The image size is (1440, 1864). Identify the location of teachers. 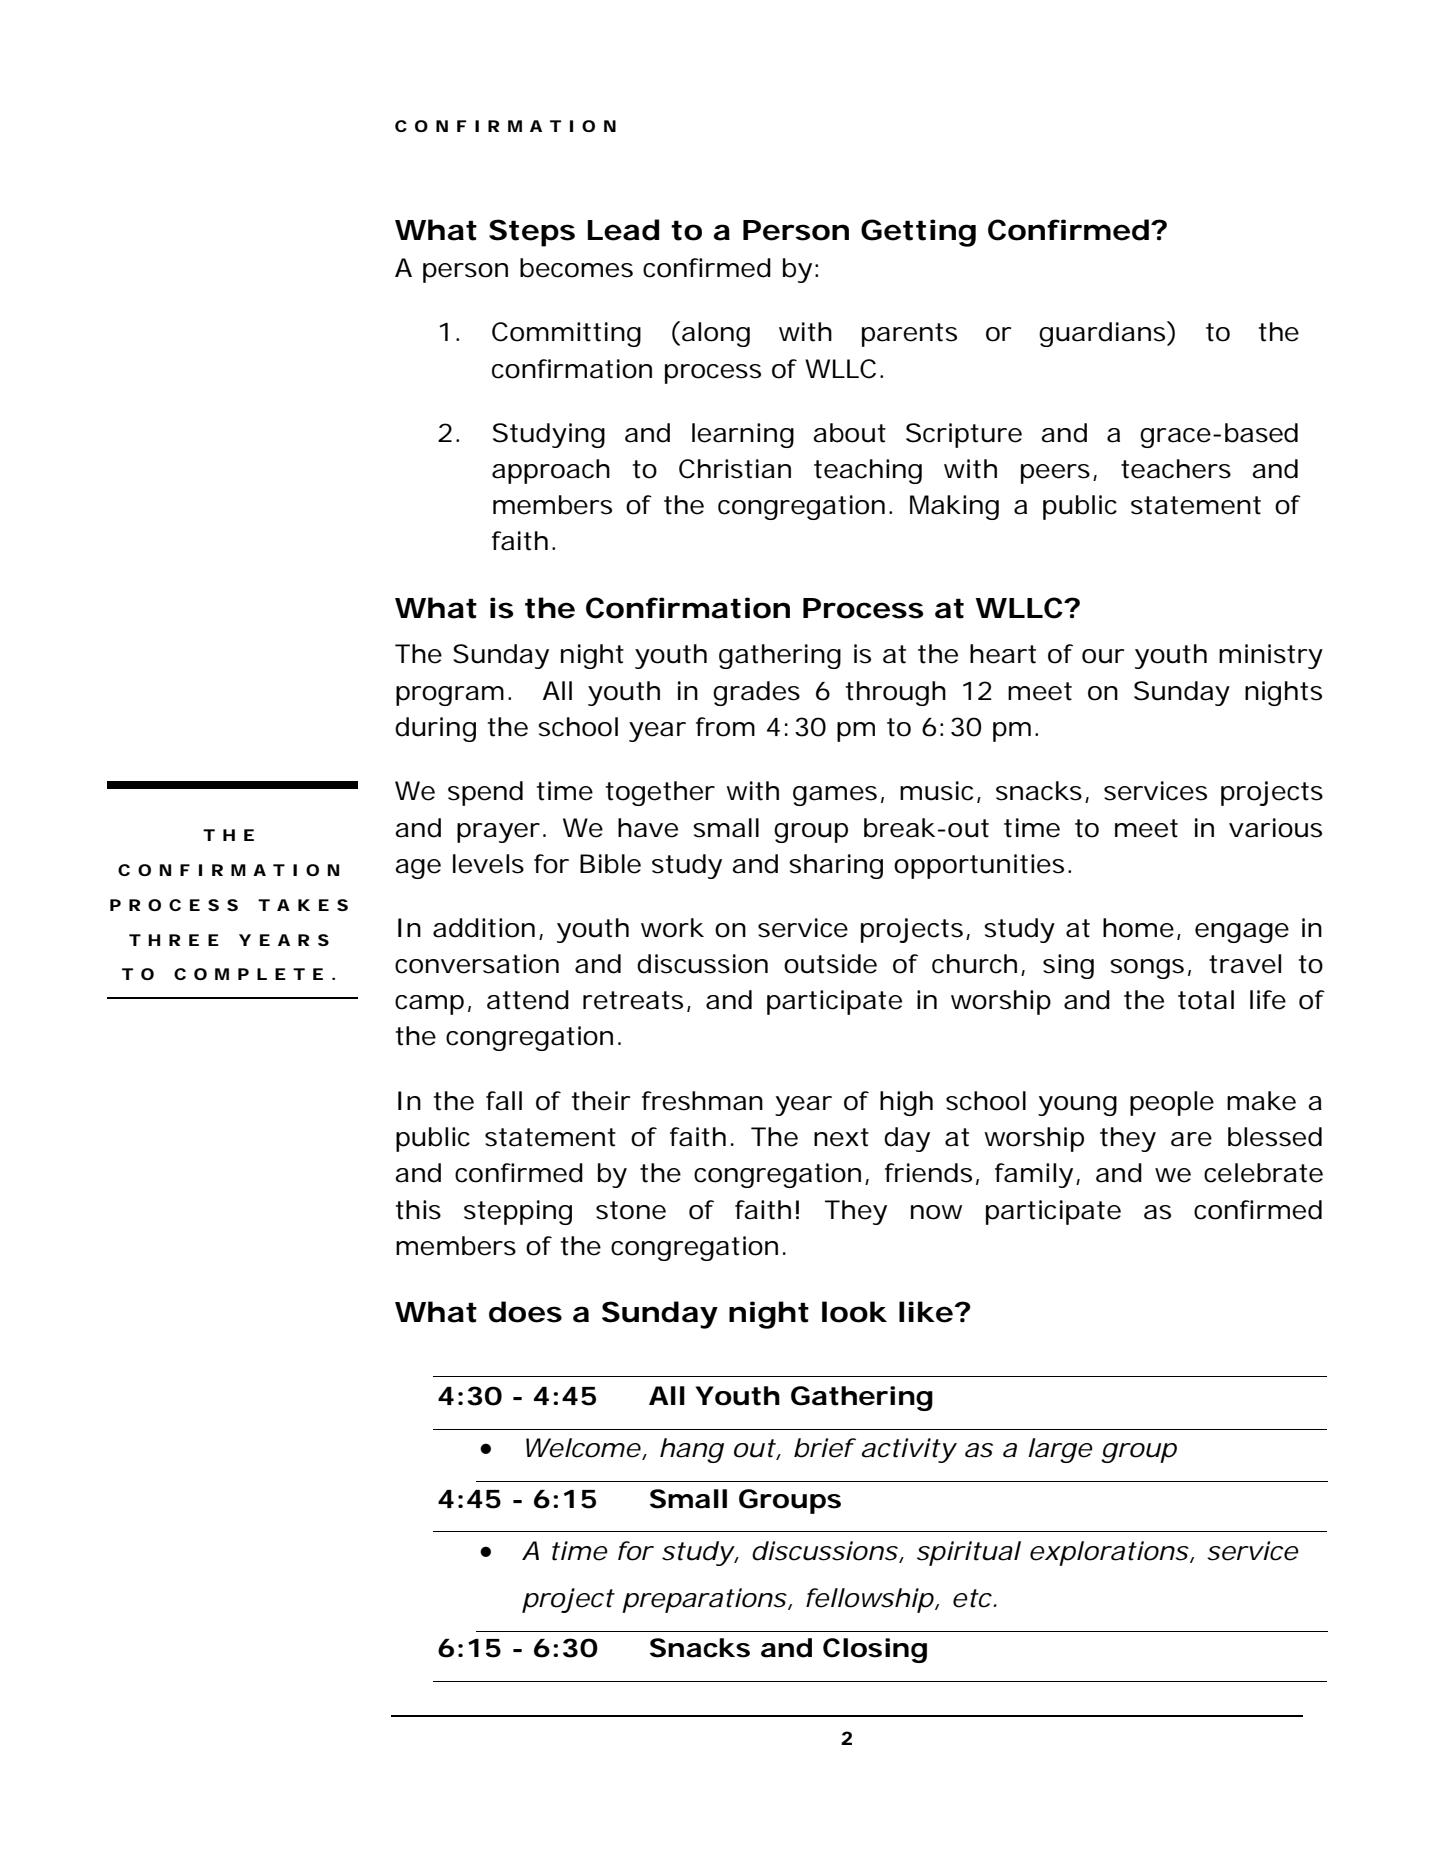
(1176, 469).
